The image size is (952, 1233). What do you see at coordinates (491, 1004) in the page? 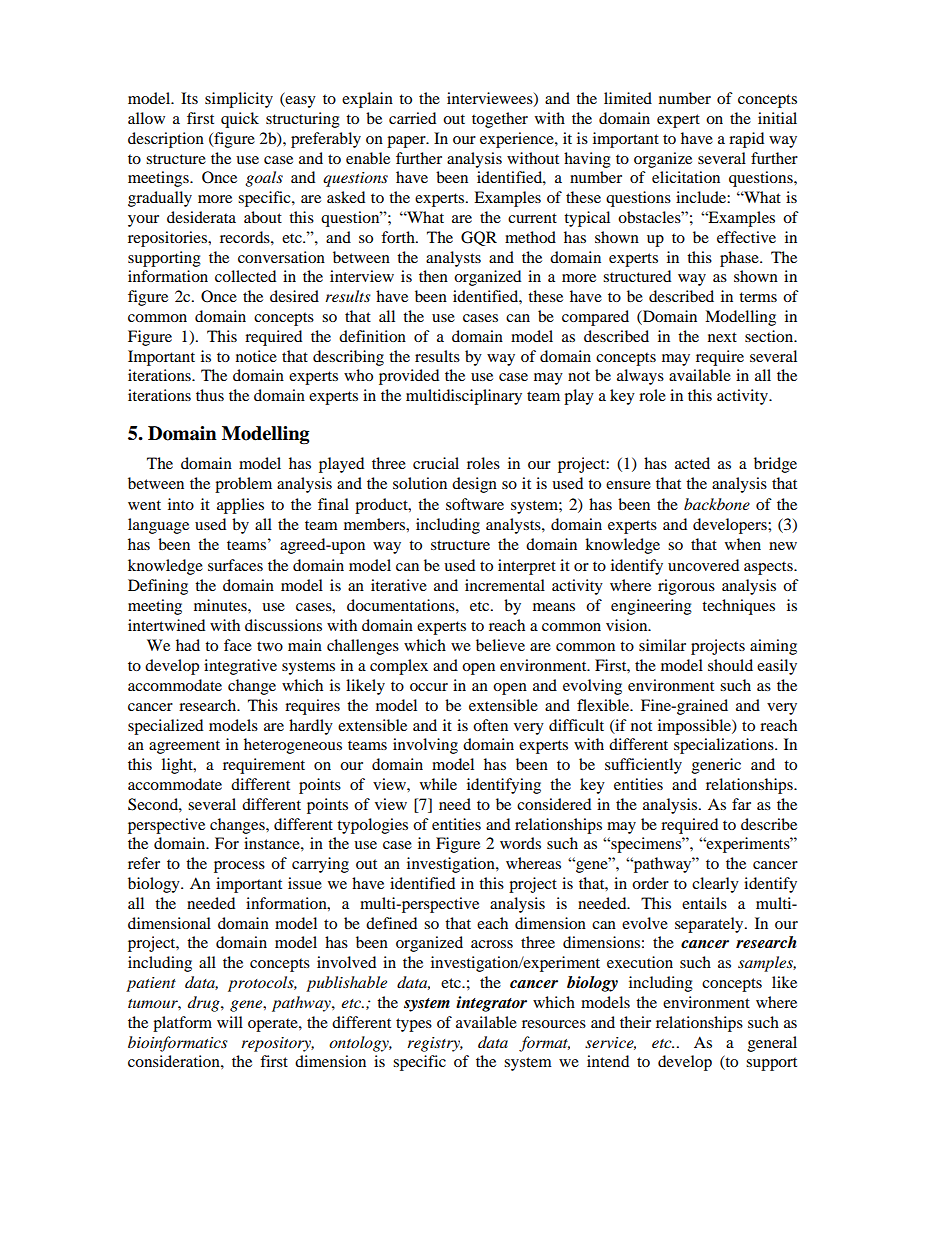
I see `integrator` at bounding box center [491, 1004].
